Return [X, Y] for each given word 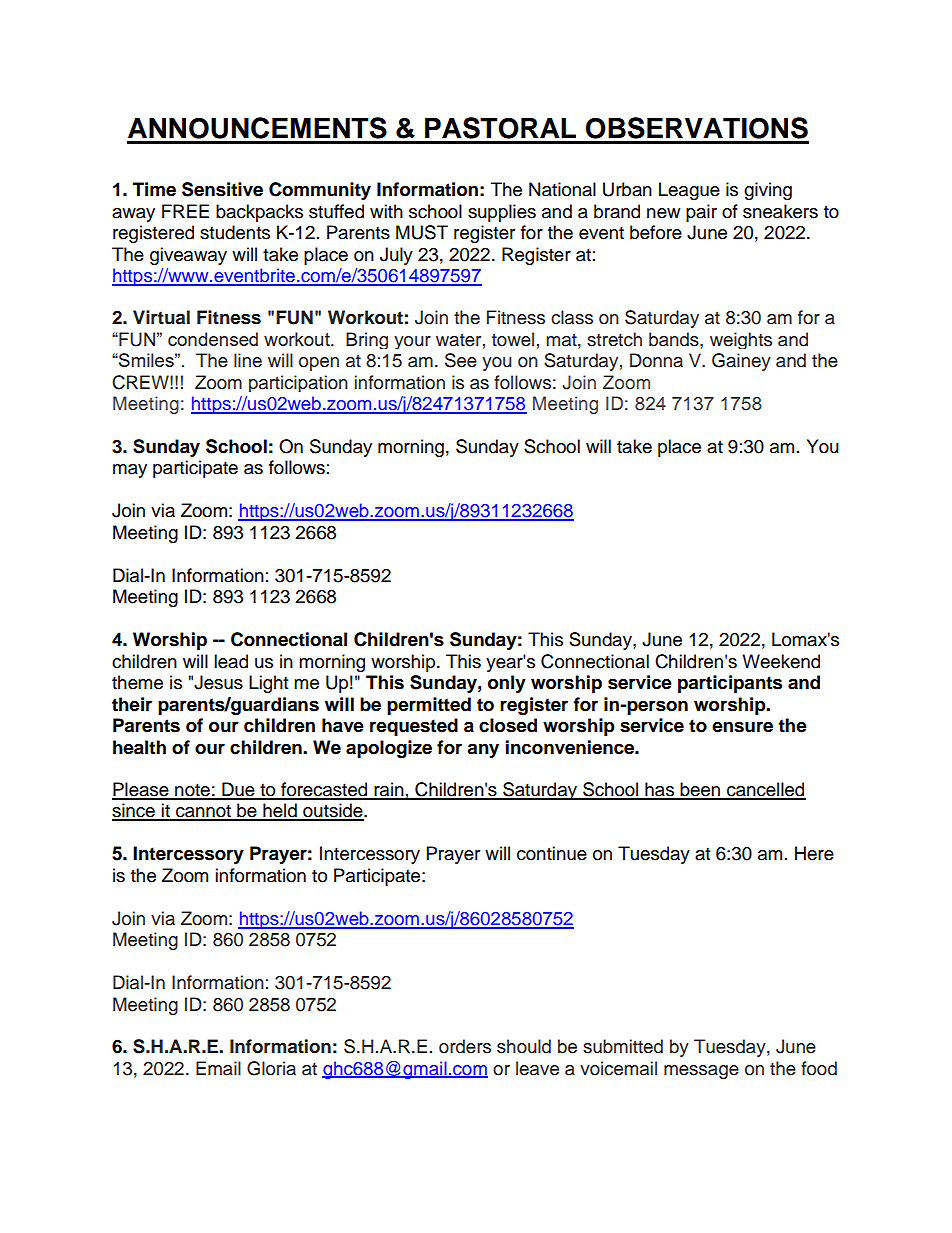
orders [465, 1046]
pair [701, 213]
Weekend [781, 661]
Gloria [271, 1068]
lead [231, 661]
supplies [502, 213]
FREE [185, 211]
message [701, 1072]
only [507, 684]
